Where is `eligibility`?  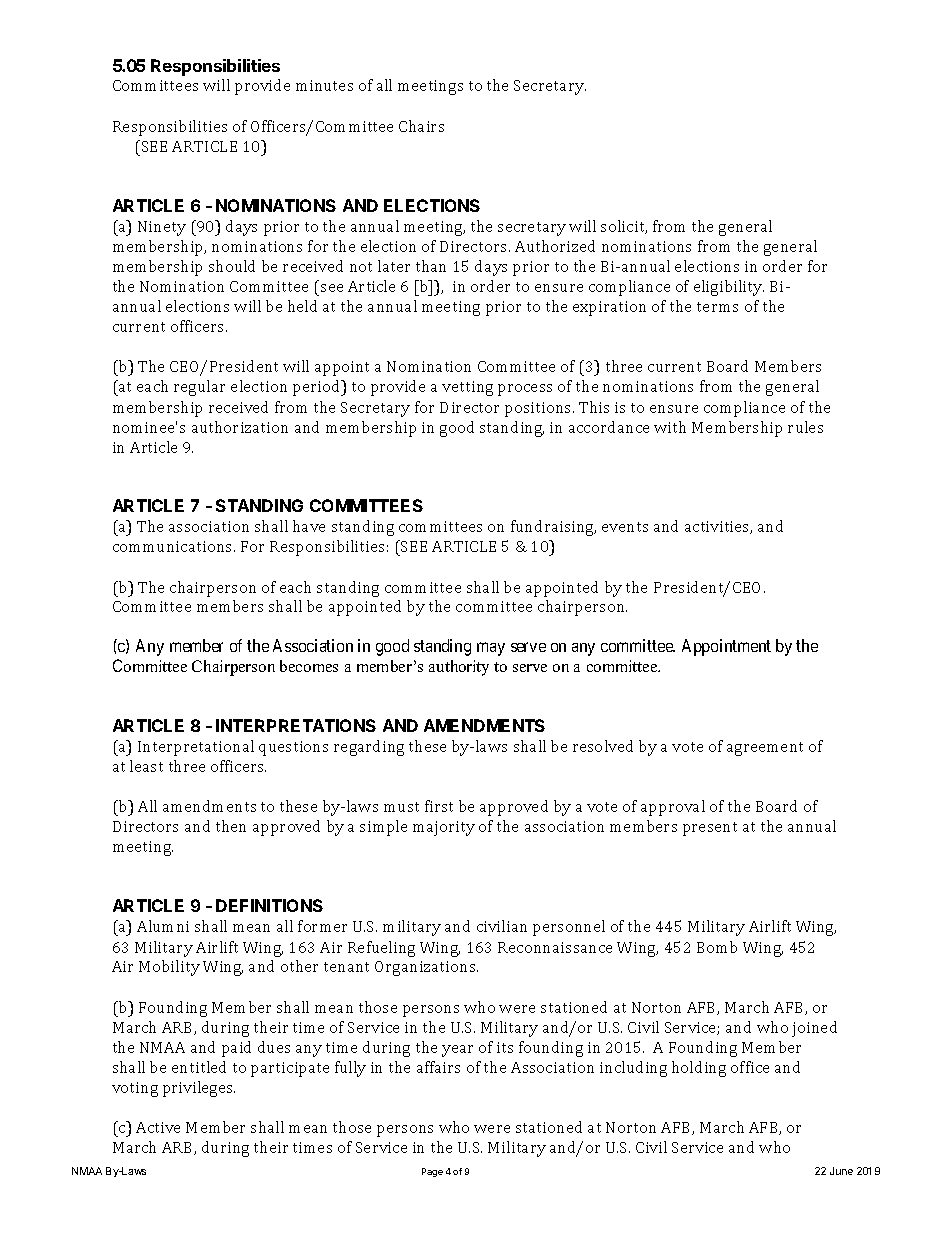
eligibility is located at coordinates (729, 288).
